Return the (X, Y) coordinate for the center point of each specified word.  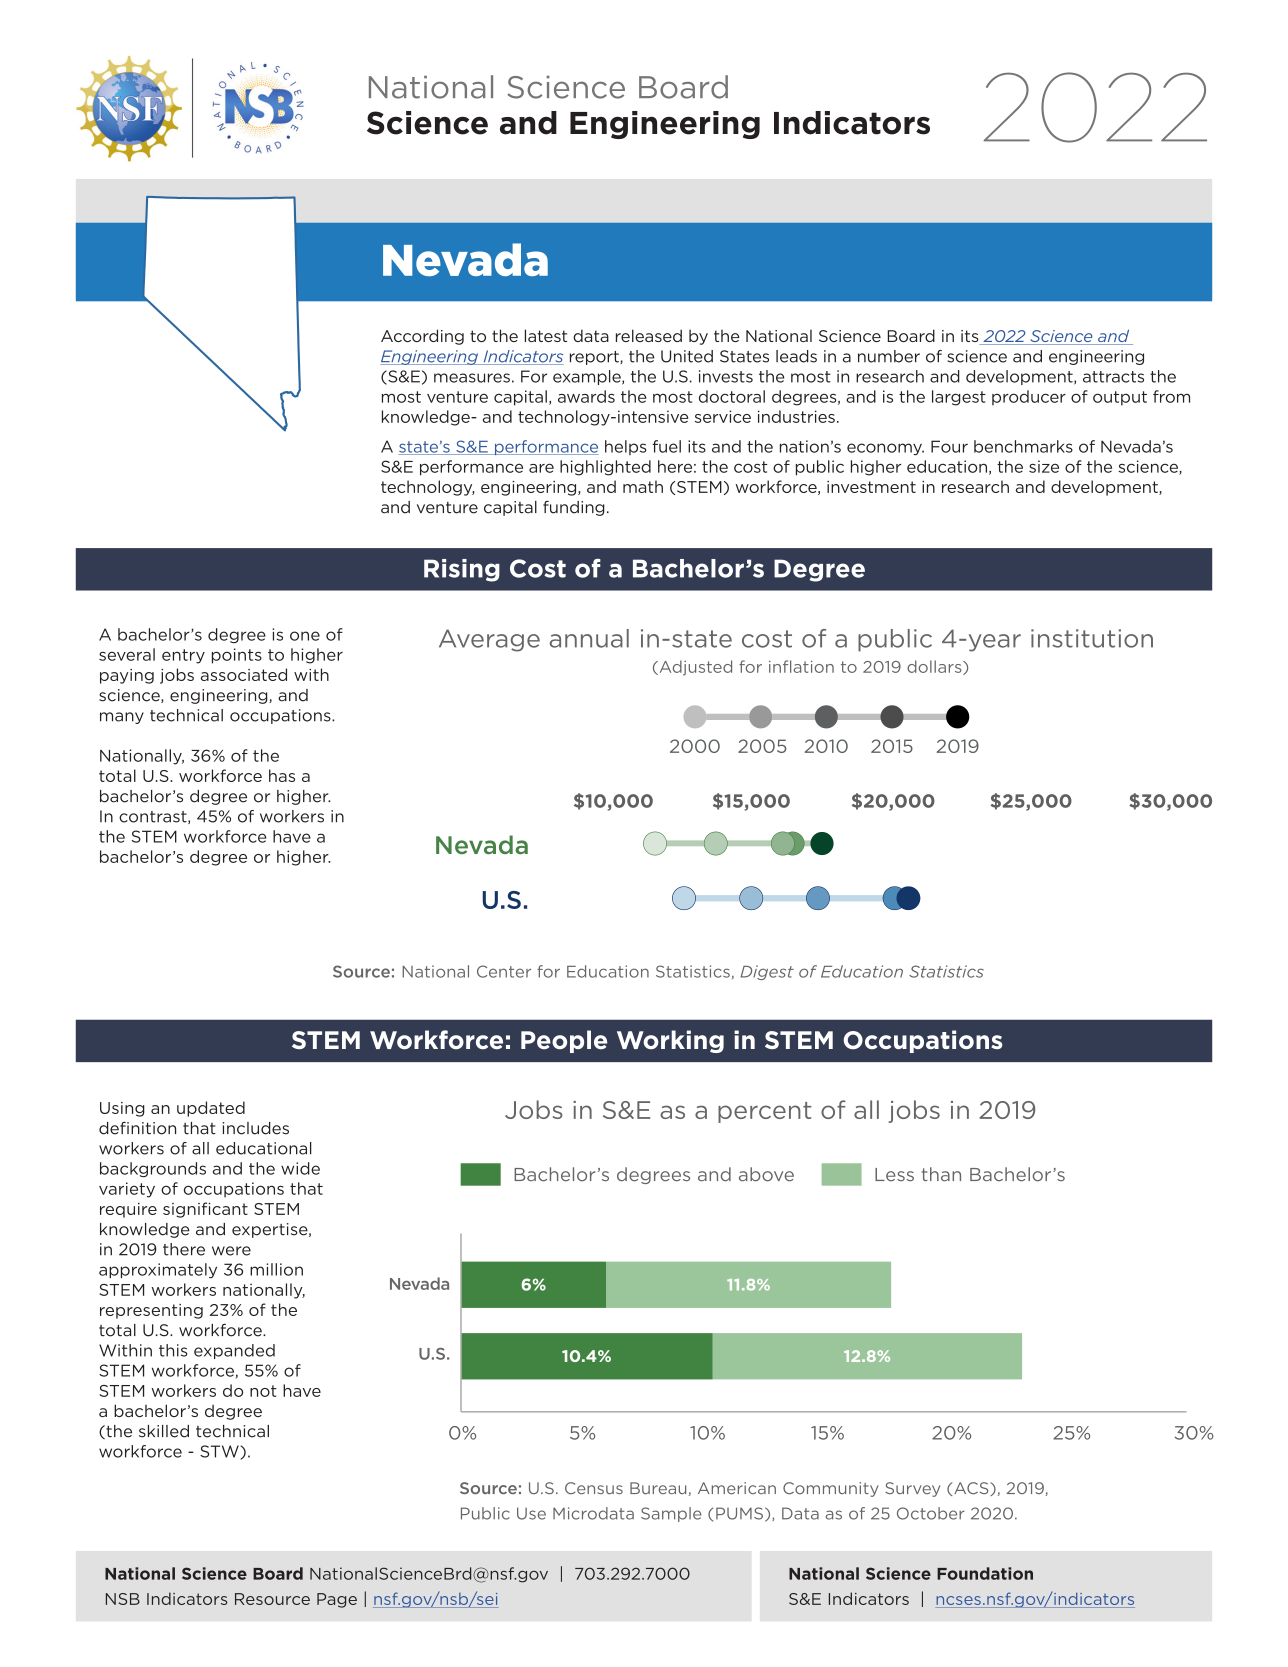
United (687, 356)
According (422, 337)
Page (337, 1600)
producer (1029, 397)
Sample (671, 1514)
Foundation (985, 1573)
